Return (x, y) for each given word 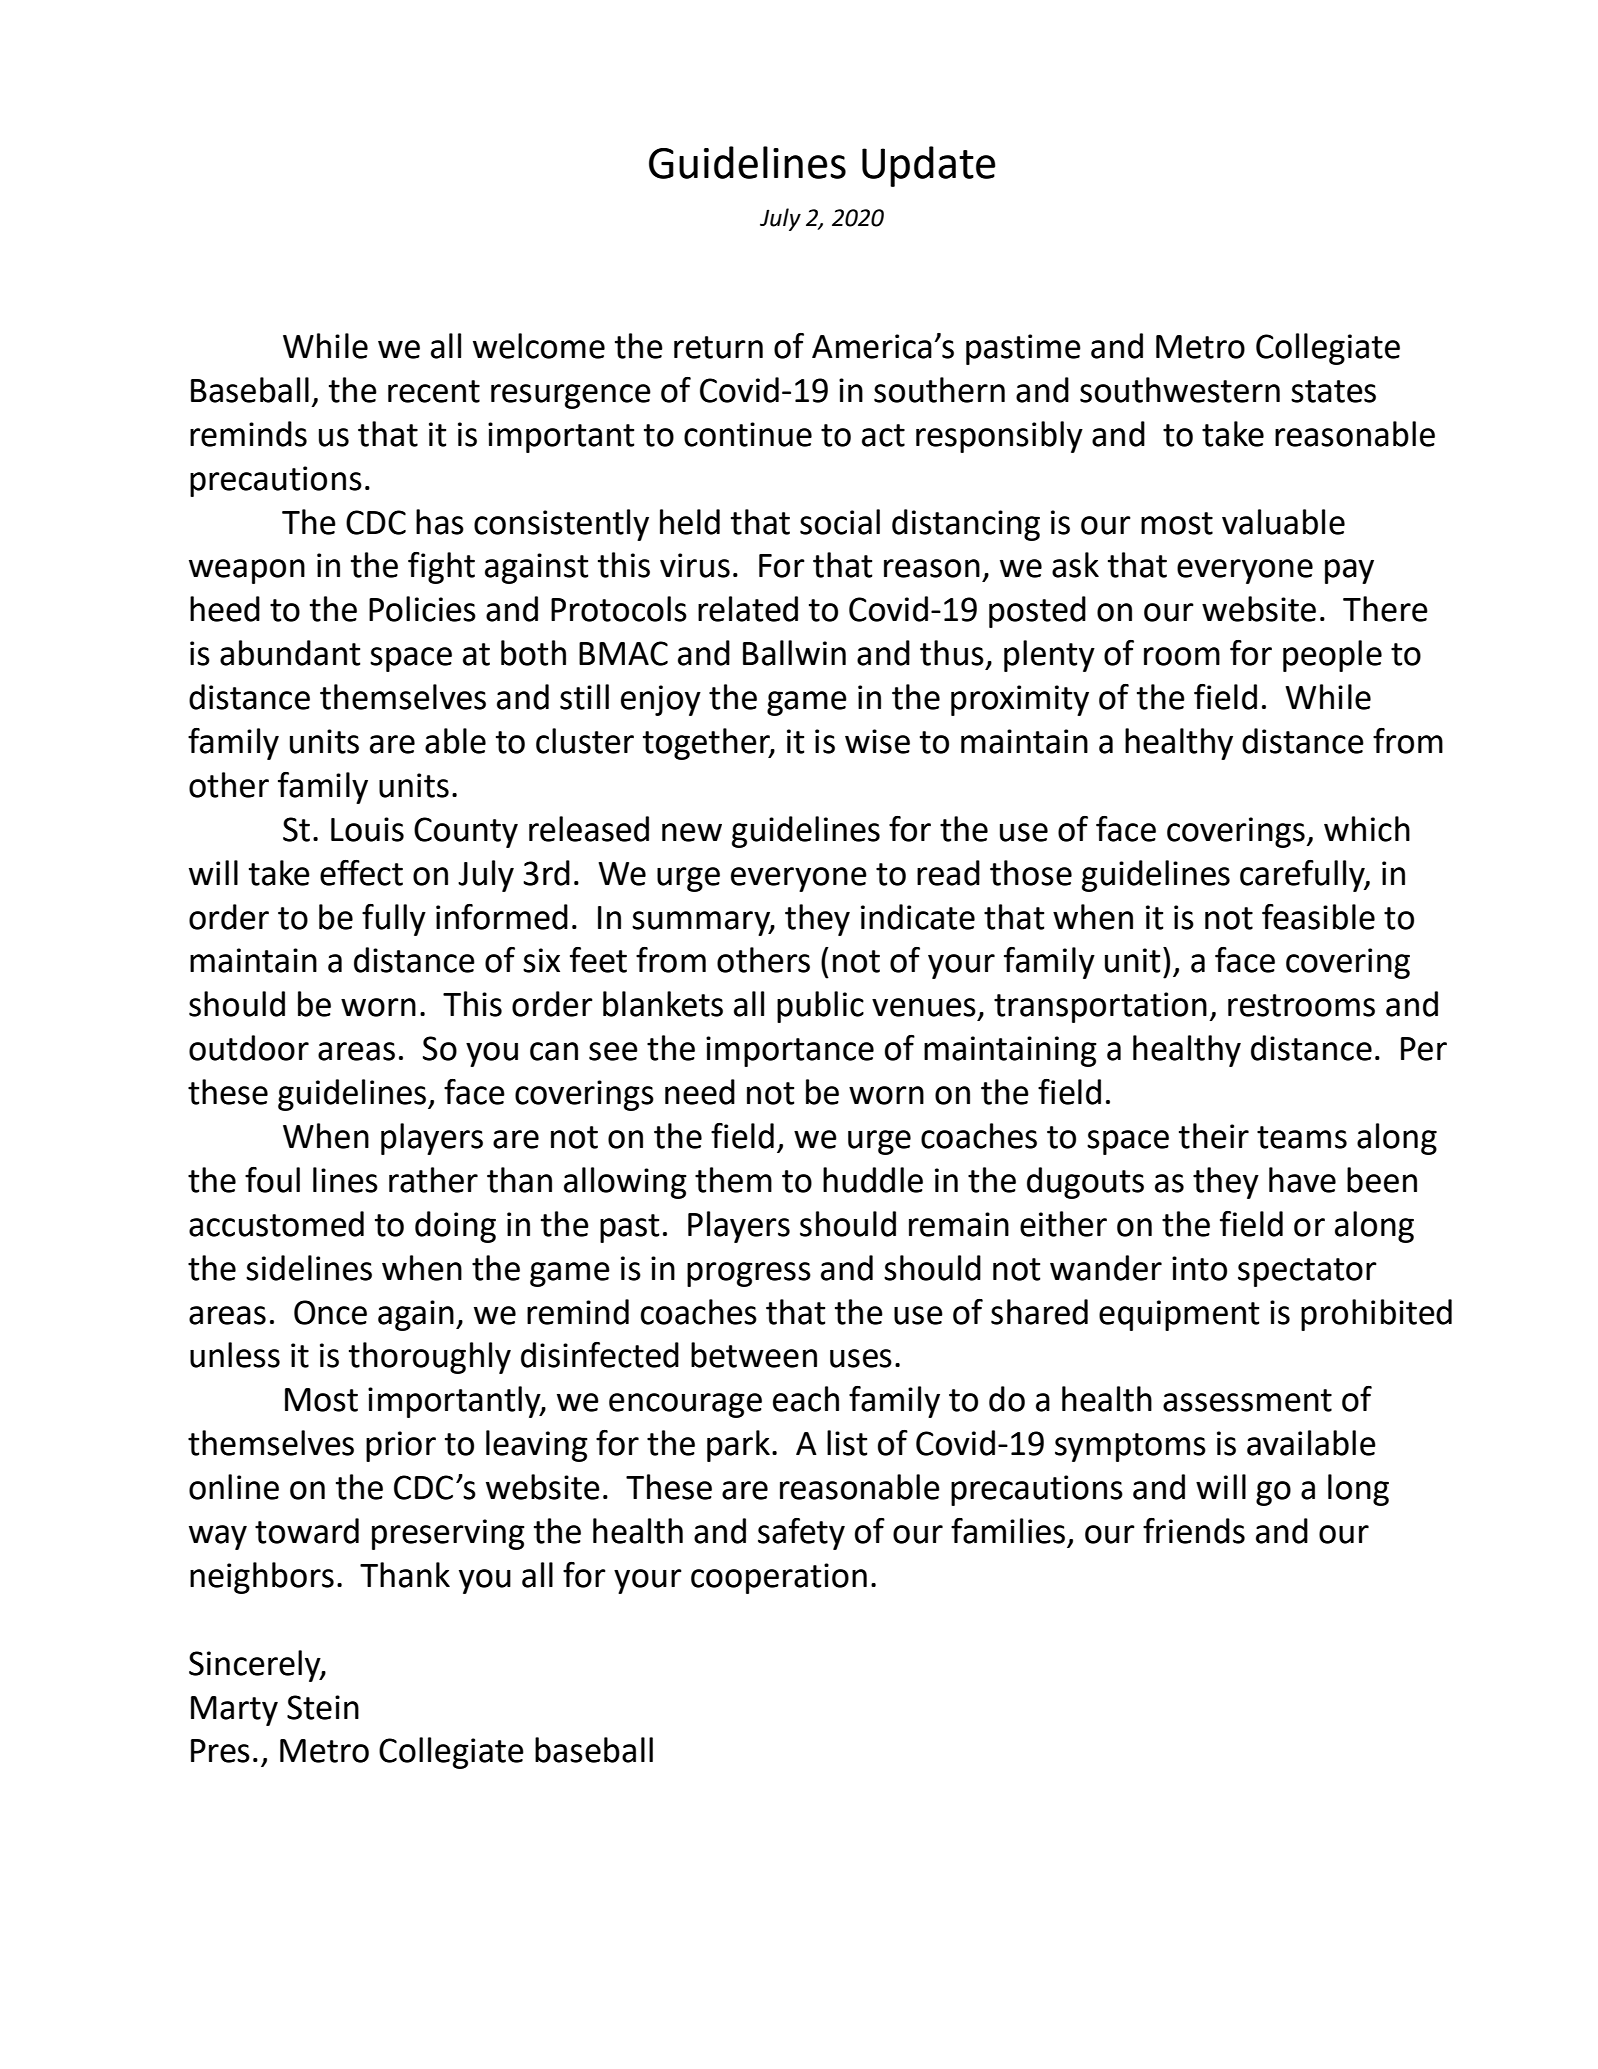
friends (1194, 1531)
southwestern (1180, 390)
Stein (323, 1707)
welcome (539, 346)
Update (929, 166)
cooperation (779, 1578)
